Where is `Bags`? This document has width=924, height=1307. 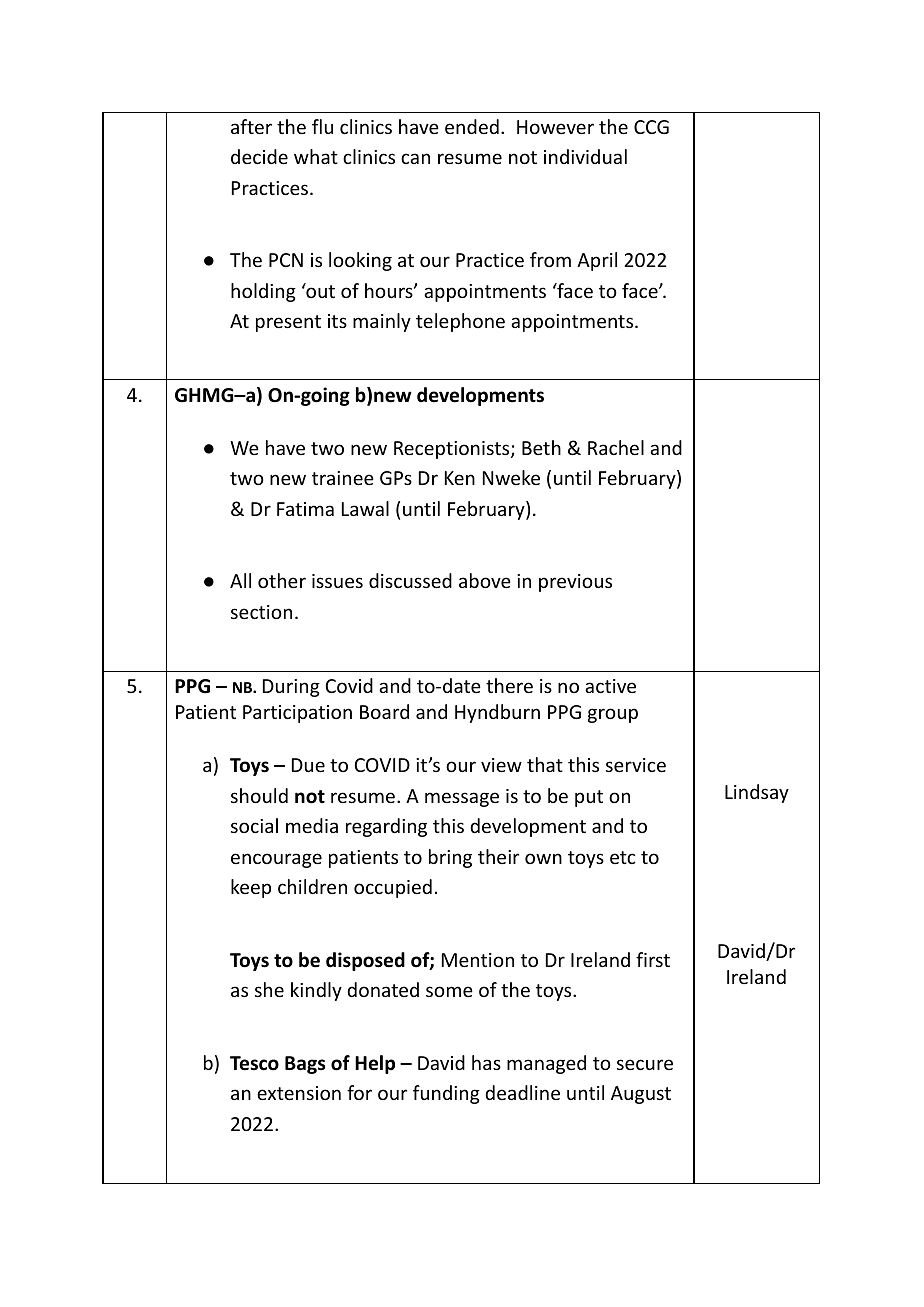
Bags is located at coordinates (305, 1065).
